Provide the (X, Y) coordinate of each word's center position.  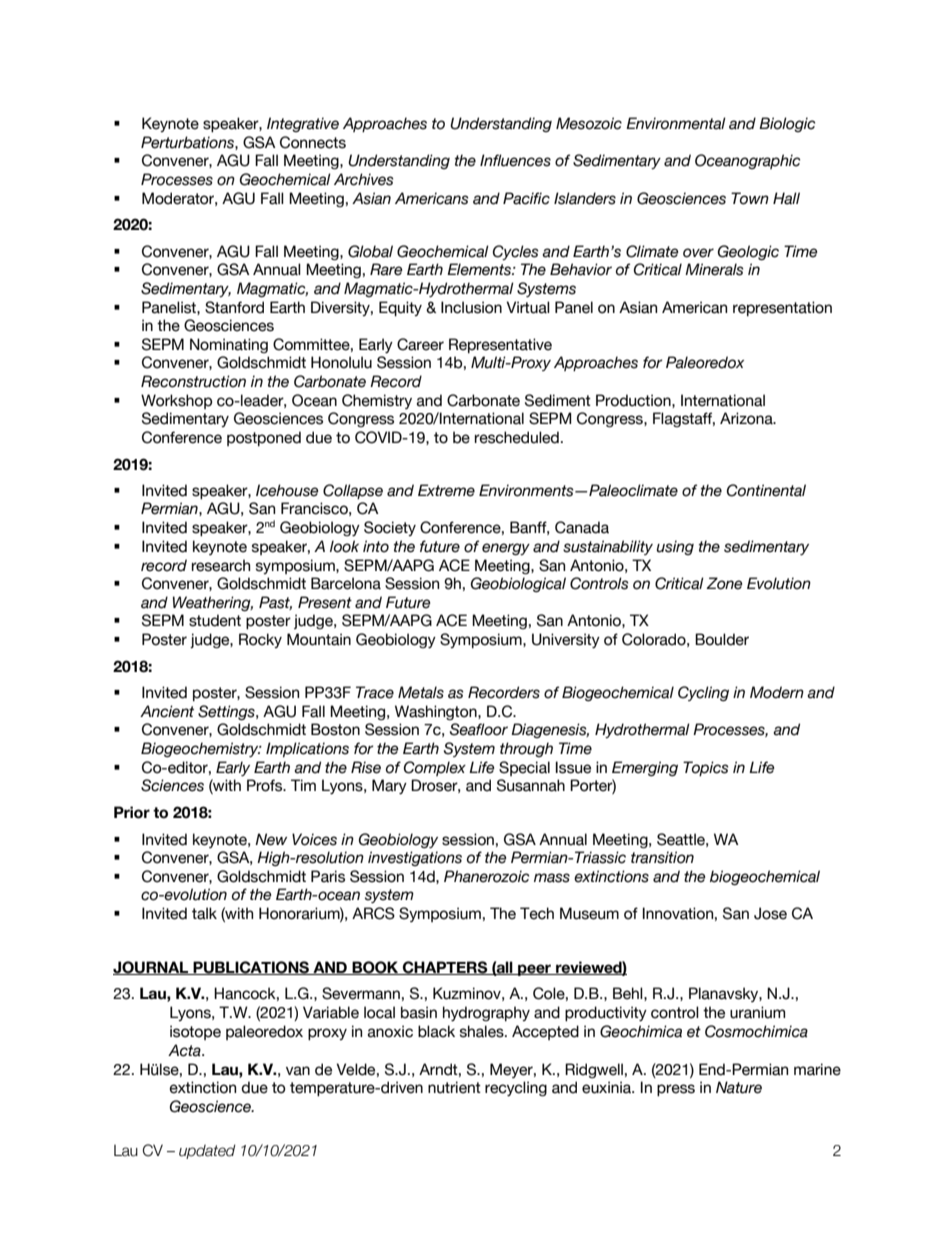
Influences (515, 160)
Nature (739, 1087)
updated (207, 1151)
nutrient (454, 1087)
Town (750, 198)
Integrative (303, 124)
